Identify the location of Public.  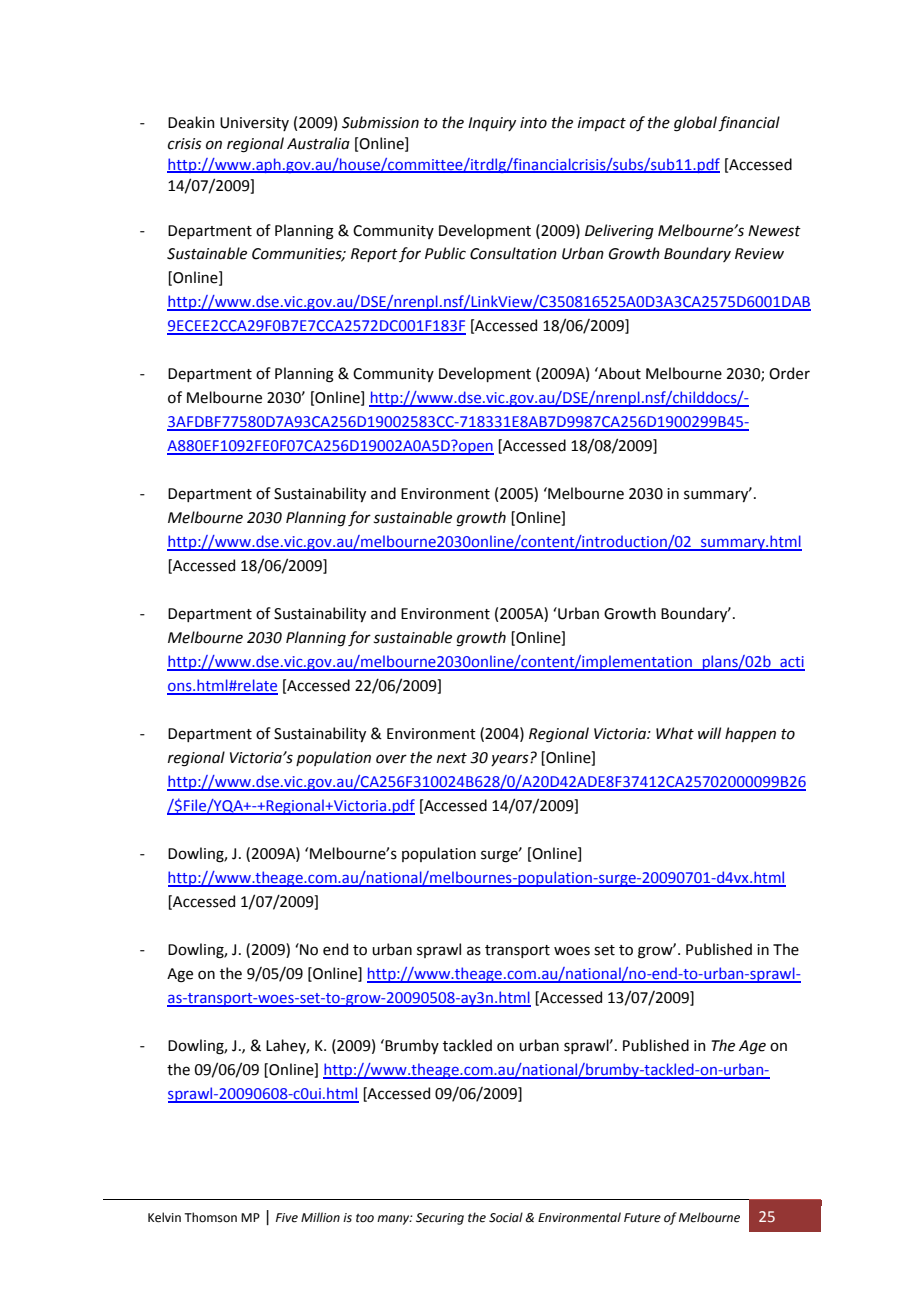
(445, 253).
